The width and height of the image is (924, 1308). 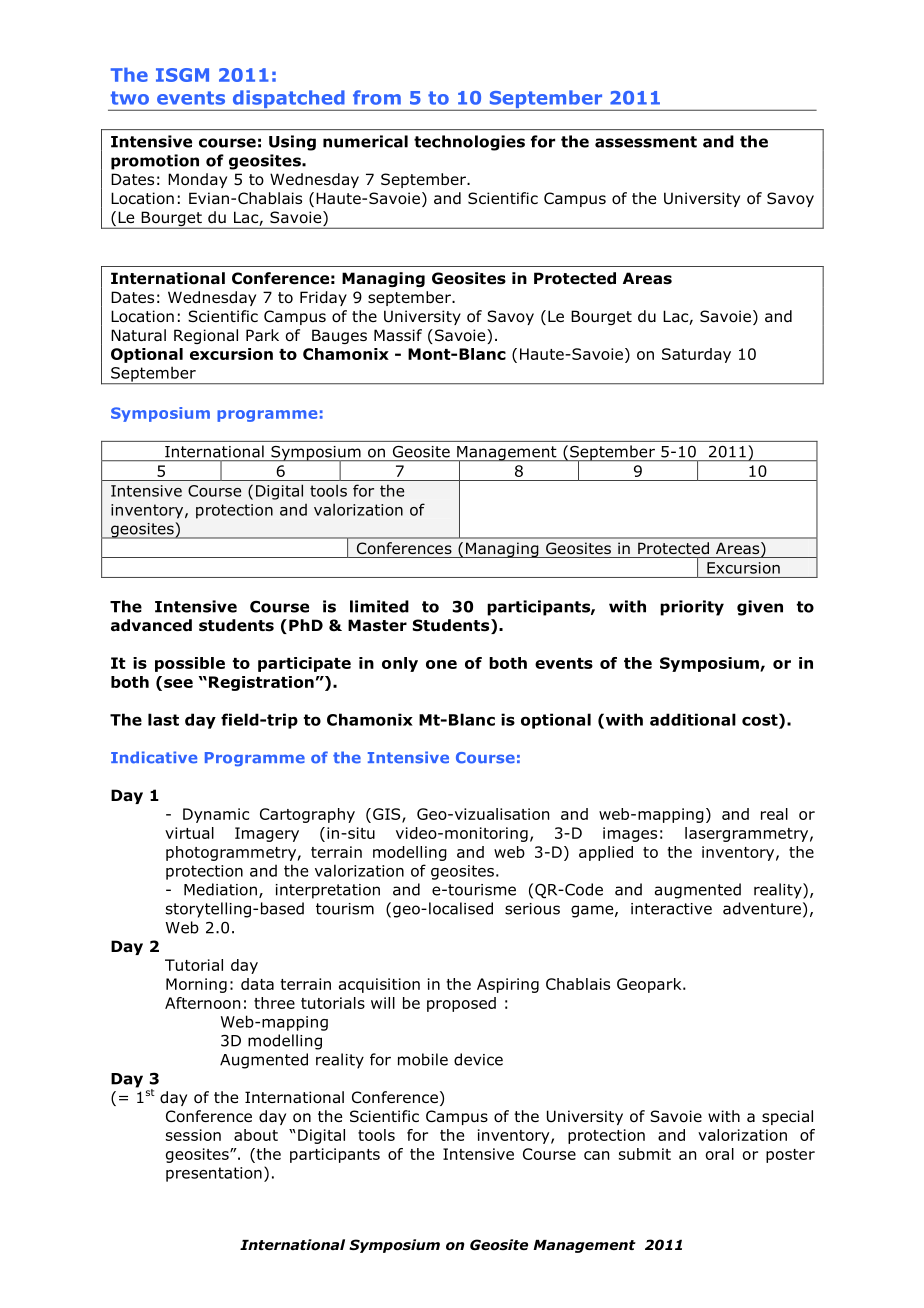 I want to click on assessment, so click(x=646, y=142).
